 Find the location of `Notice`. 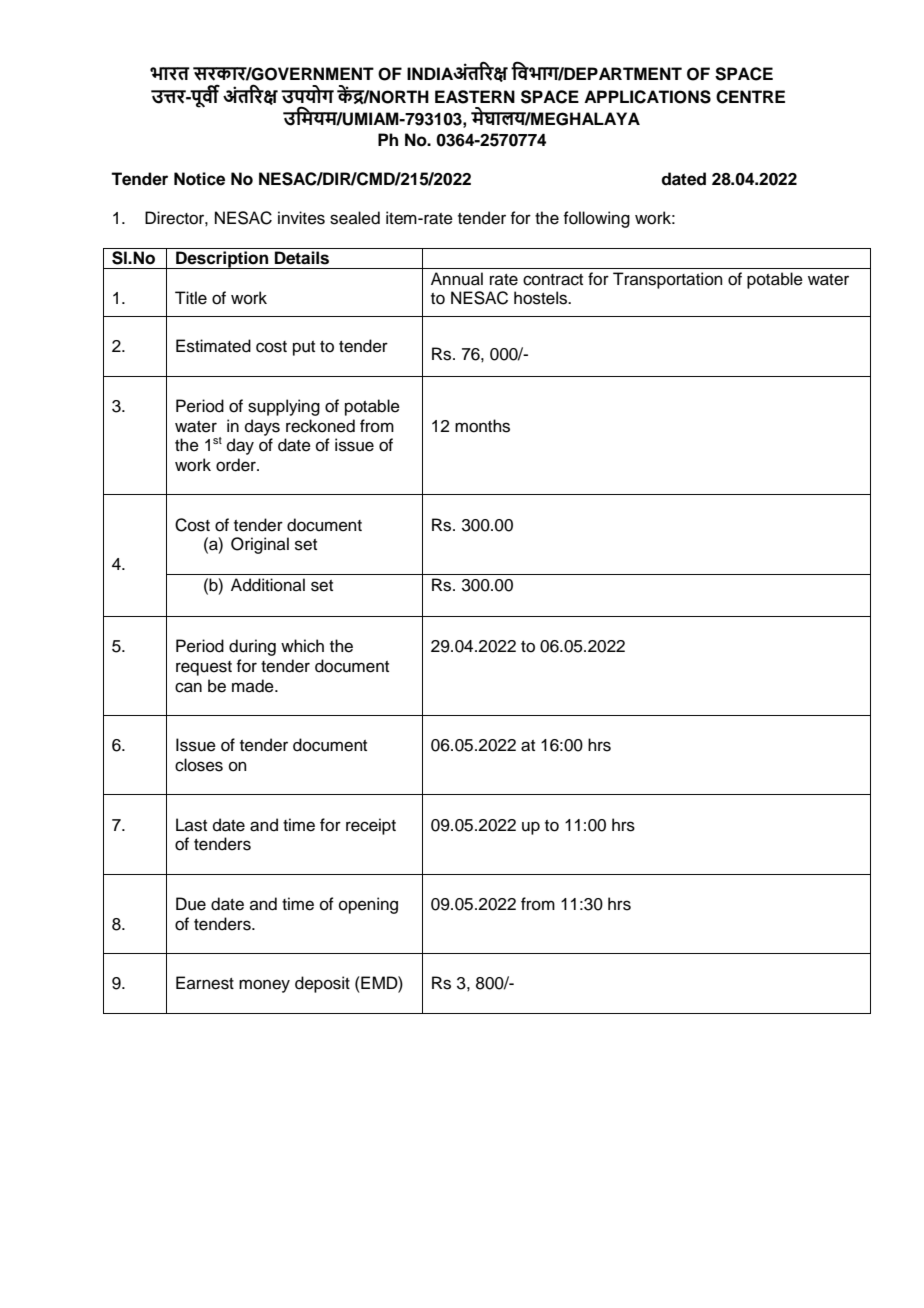

Notice is located at coordinates (199, 179).
